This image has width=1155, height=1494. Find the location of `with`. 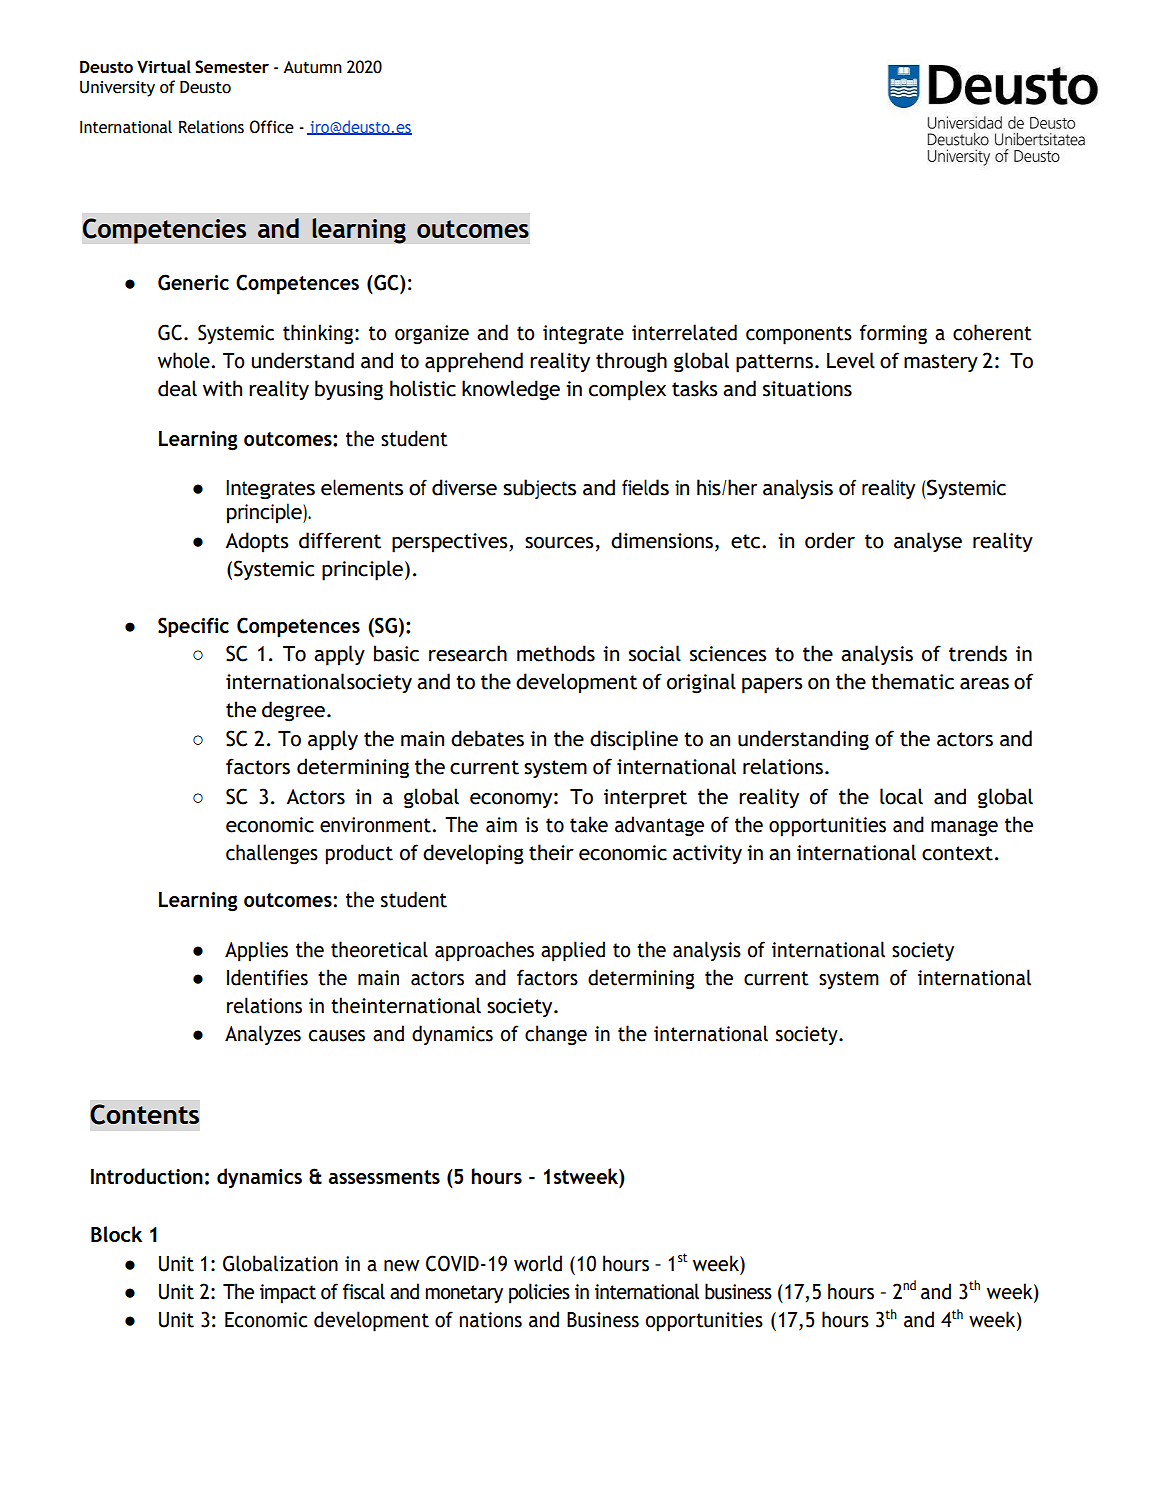

with is located at coordinates (222, 388).
